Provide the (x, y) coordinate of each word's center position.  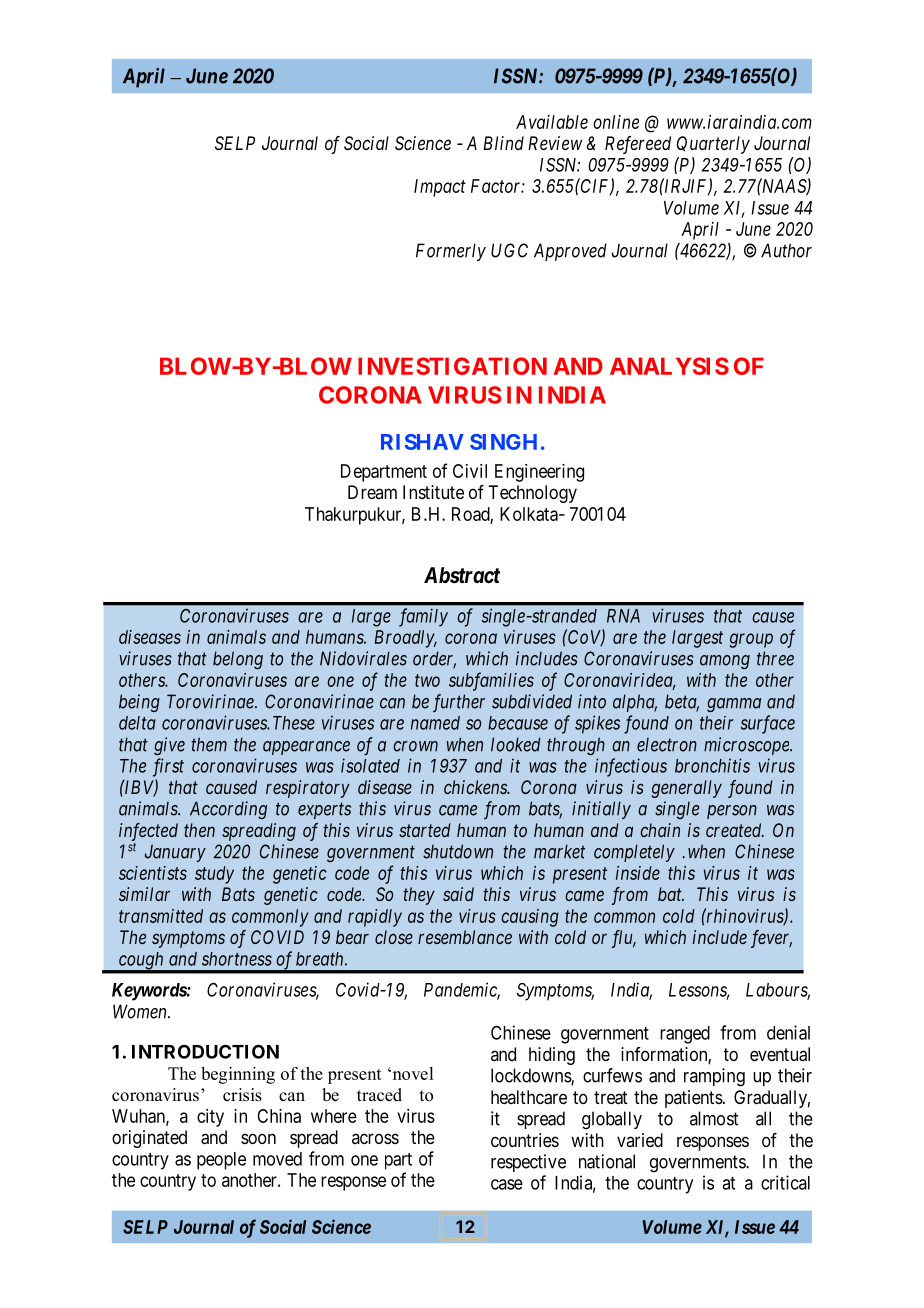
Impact (440, 188)
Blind (503, 143)
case (507, 1184)
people (221, 1161)
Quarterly (713, 145)
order (434, 659)
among (725, 662)
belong (238, 660)
